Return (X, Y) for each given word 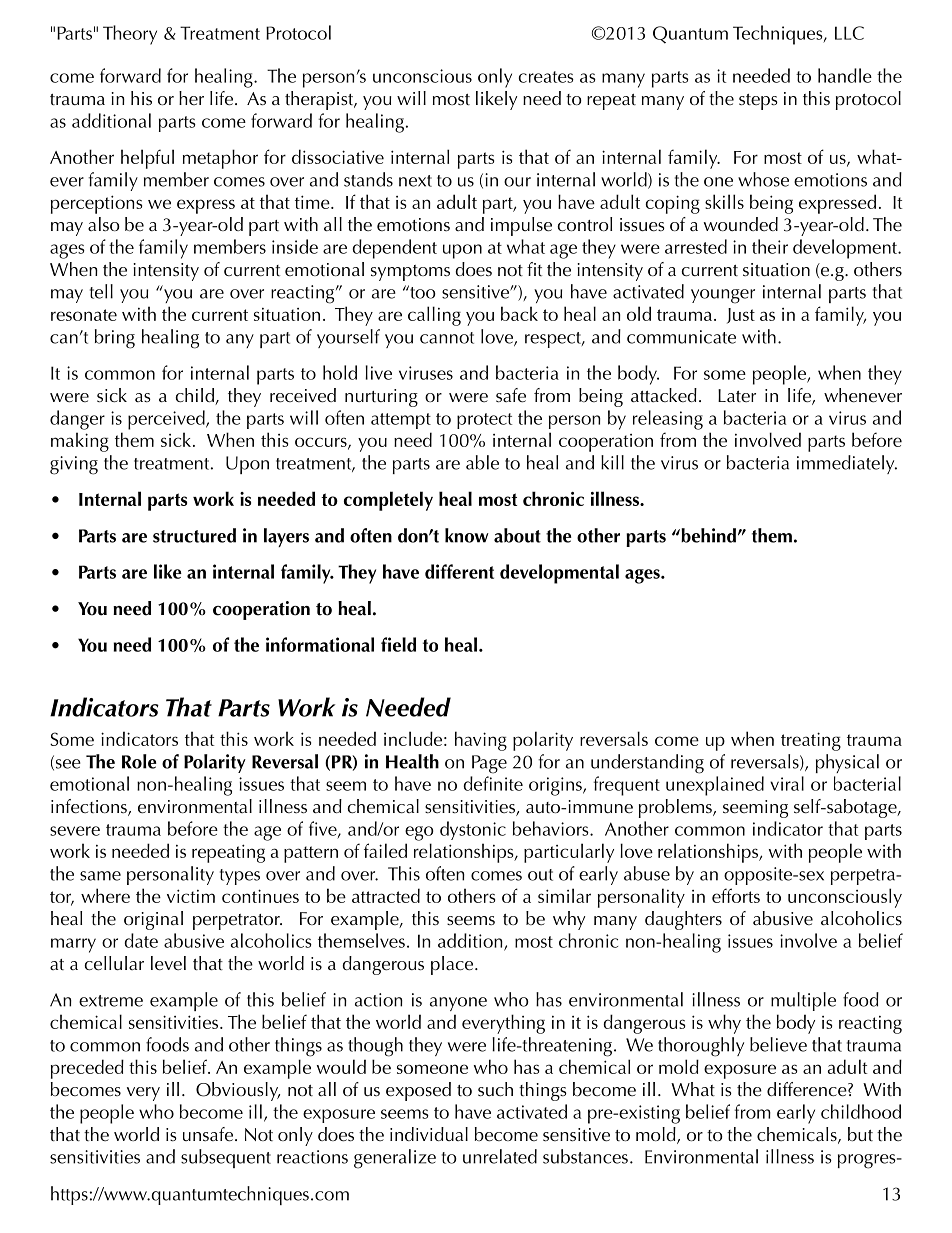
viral (787, 783)
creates (546, 77)
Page (489, 764)
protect (485, 421)
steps (758, 102)
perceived (167, 420)
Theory (130, 35)
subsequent (226, 1158)
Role (139, 761)
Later (737, 395)
